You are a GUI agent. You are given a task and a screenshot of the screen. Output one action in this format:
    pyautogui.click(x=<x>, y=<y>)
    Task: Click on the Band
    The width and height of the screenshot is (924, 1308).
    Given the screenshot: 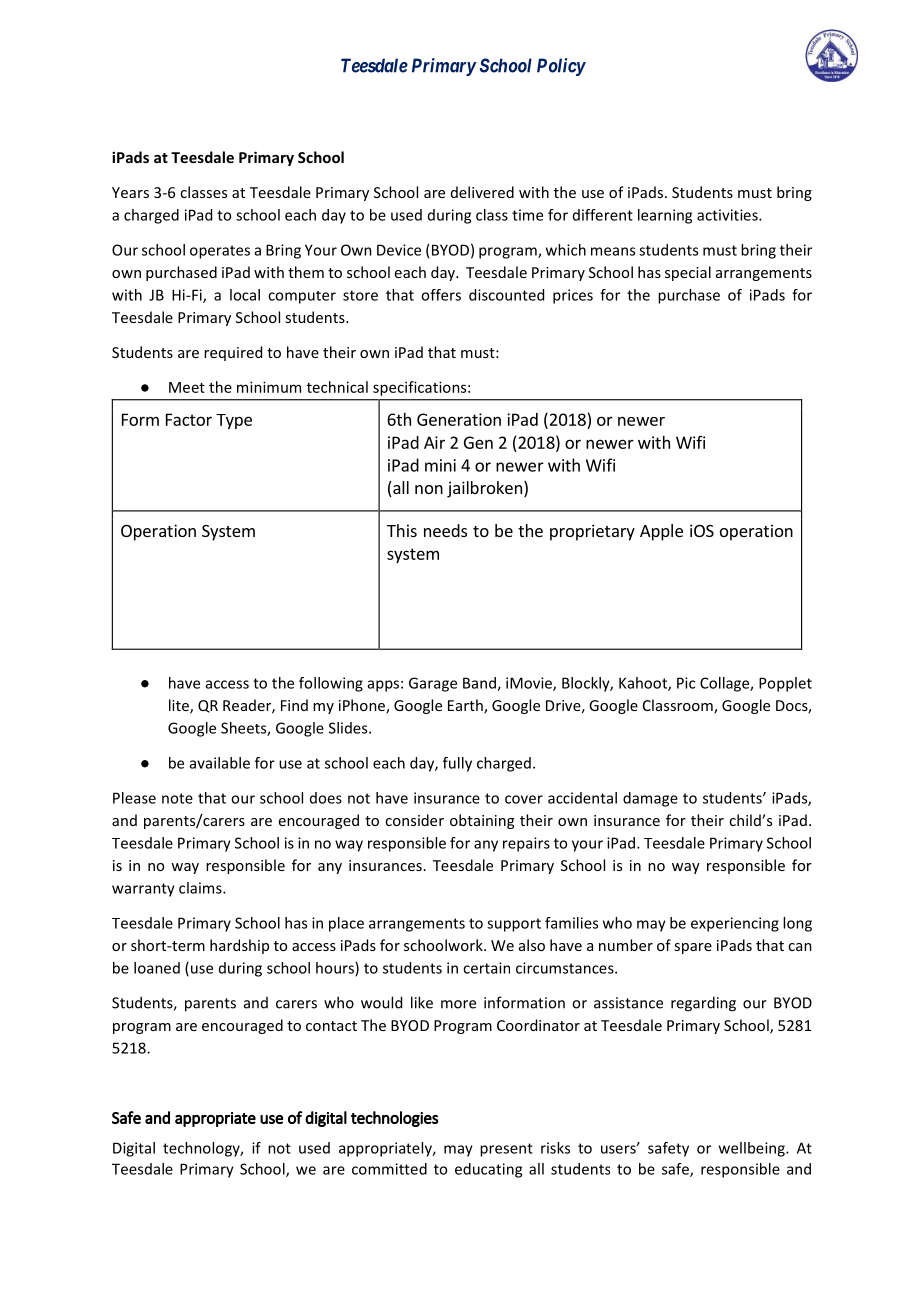 What is the action you would take?
    pyautogui.click(x=480, y=684)
